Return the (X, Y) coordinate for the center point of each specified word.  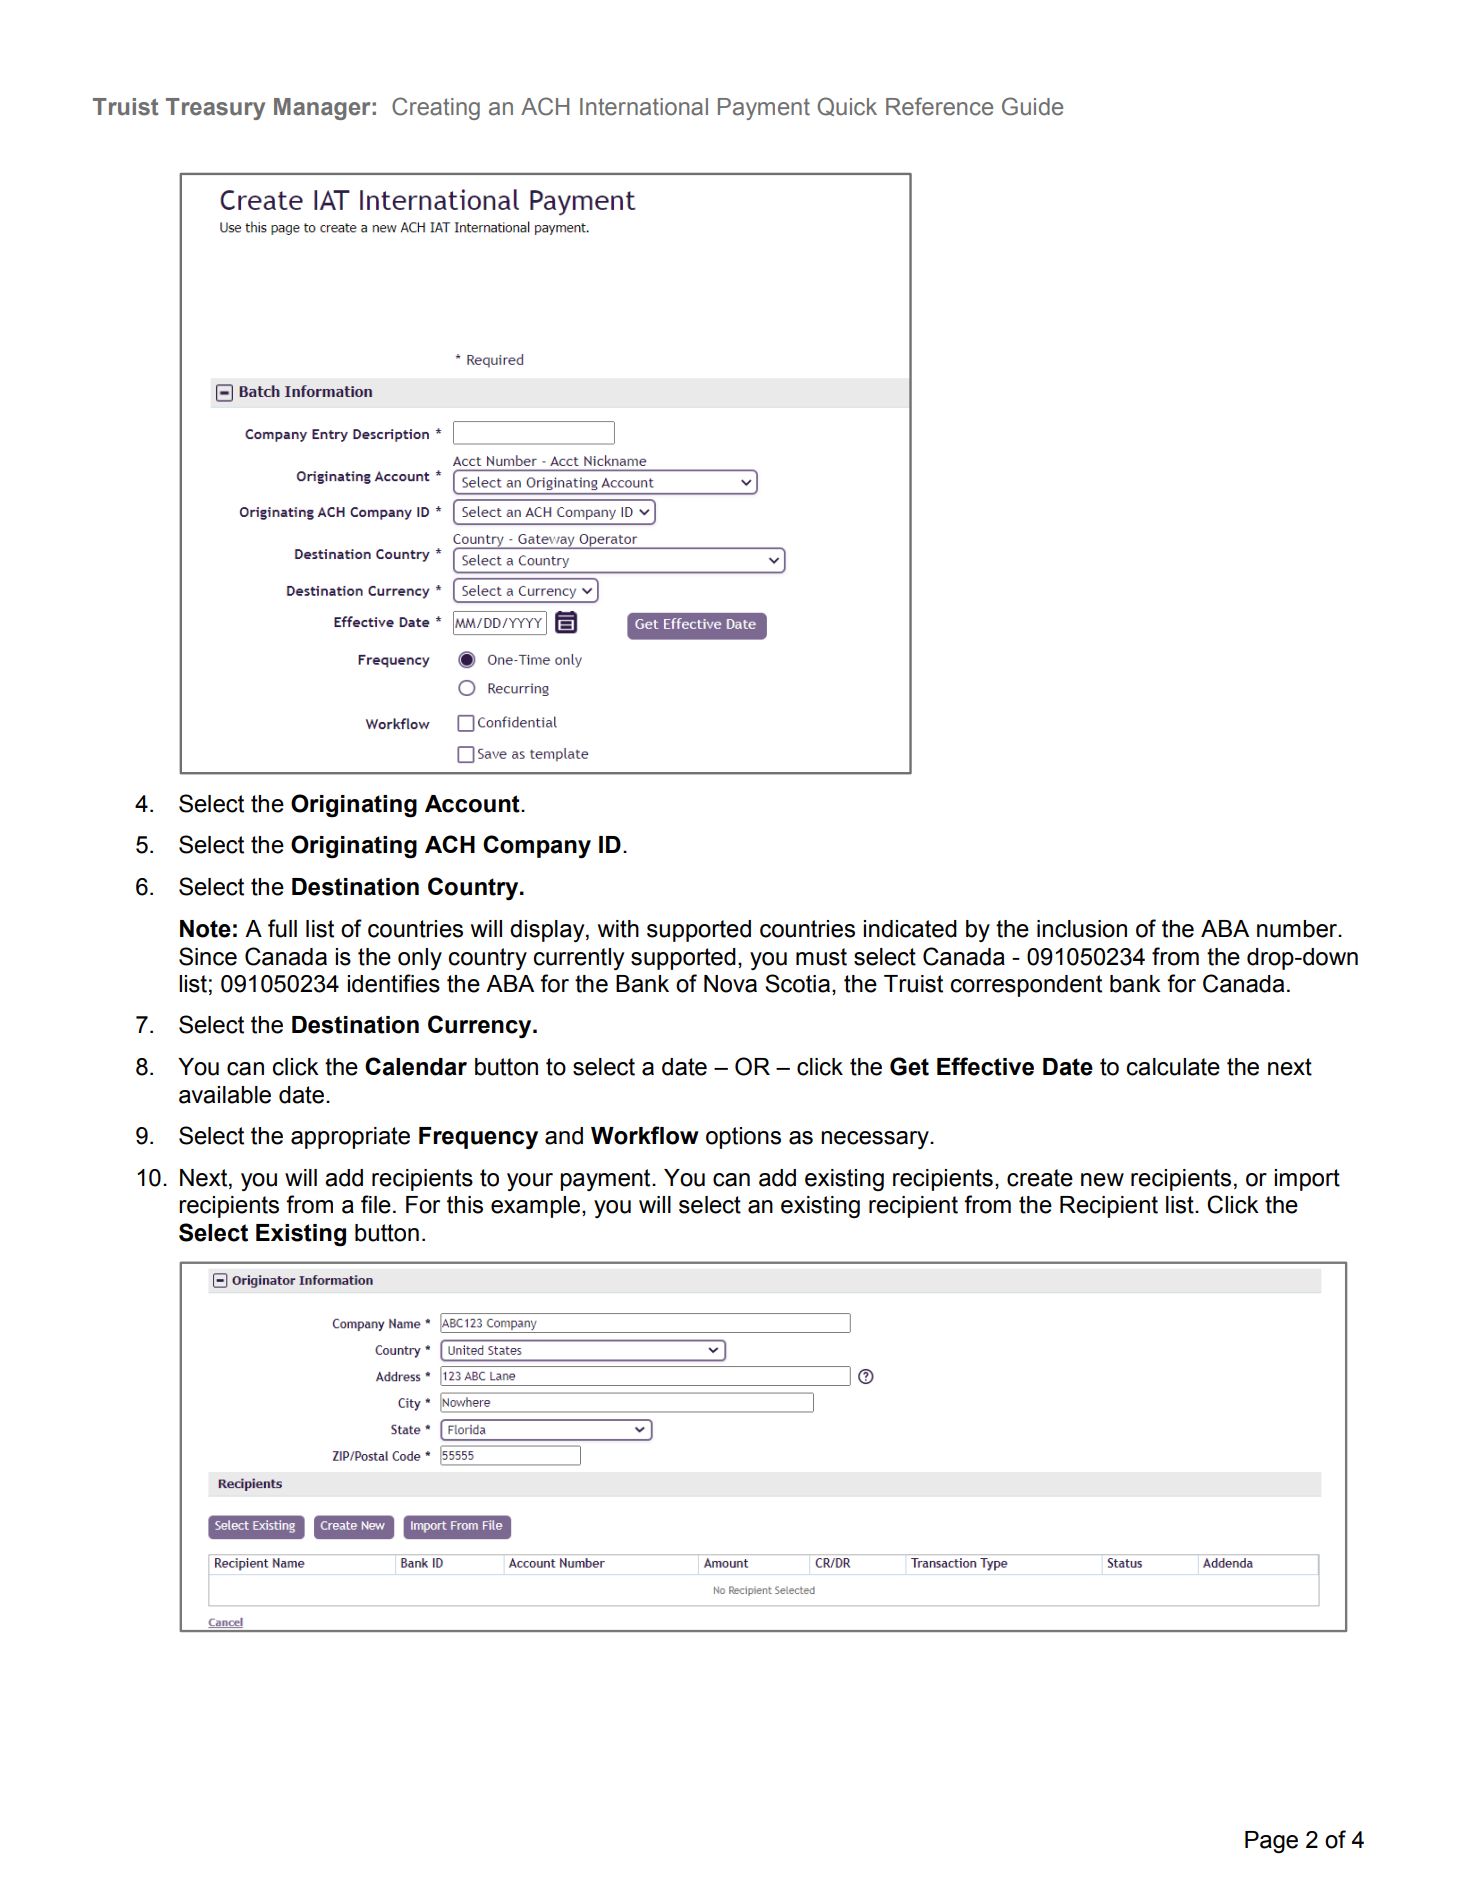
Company (537, 846)
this (465, 1205)
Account (473, 804)
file (376, 1204)
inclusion (1082, 929)
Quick (847, 106)
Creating (436, 108)
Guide (1032, 106)
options (743, 1138)
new (1102, 1180)
